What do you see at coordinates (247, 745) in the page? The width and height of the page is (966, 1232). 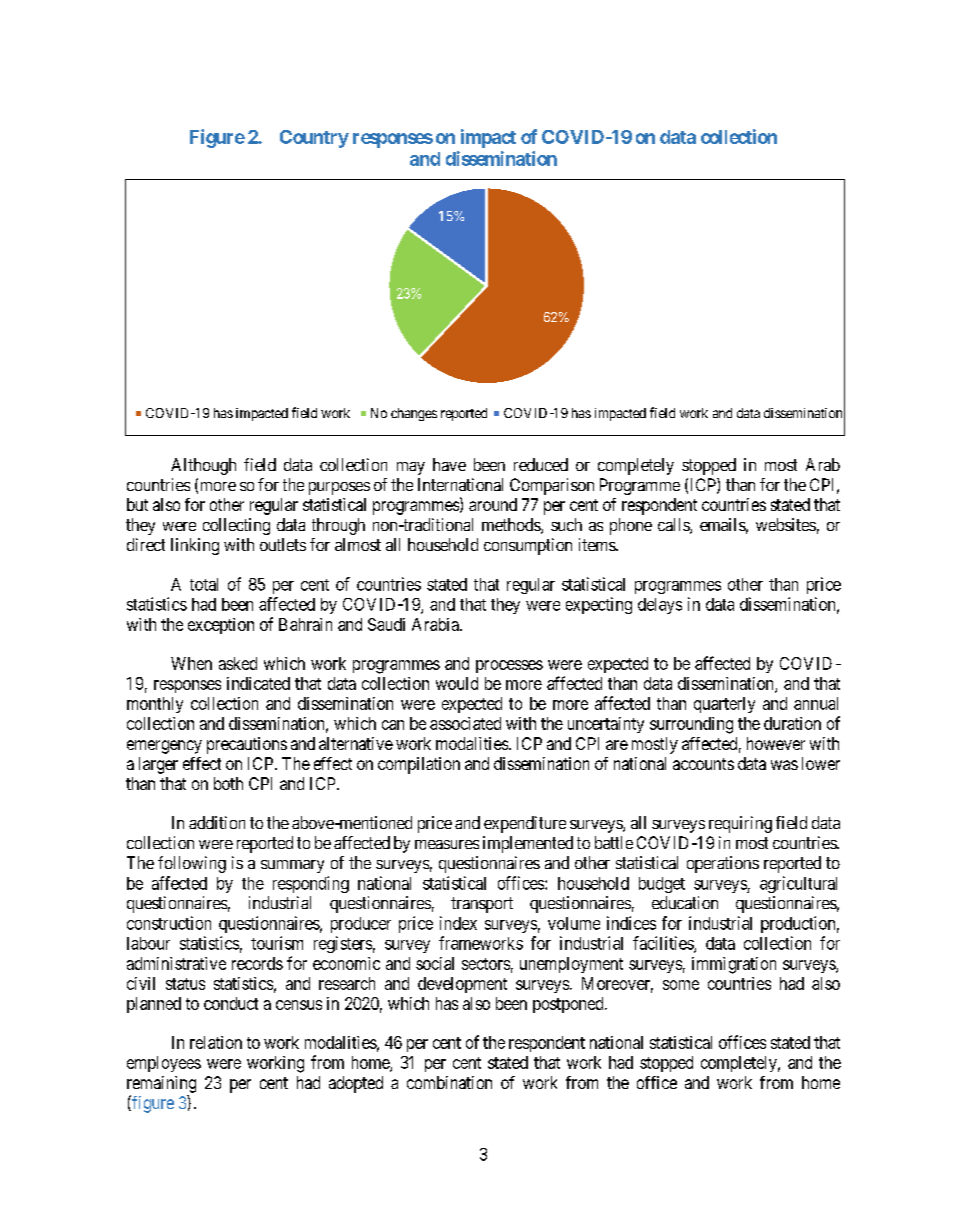 I see `precautions` at bounding box center [247, 745].
